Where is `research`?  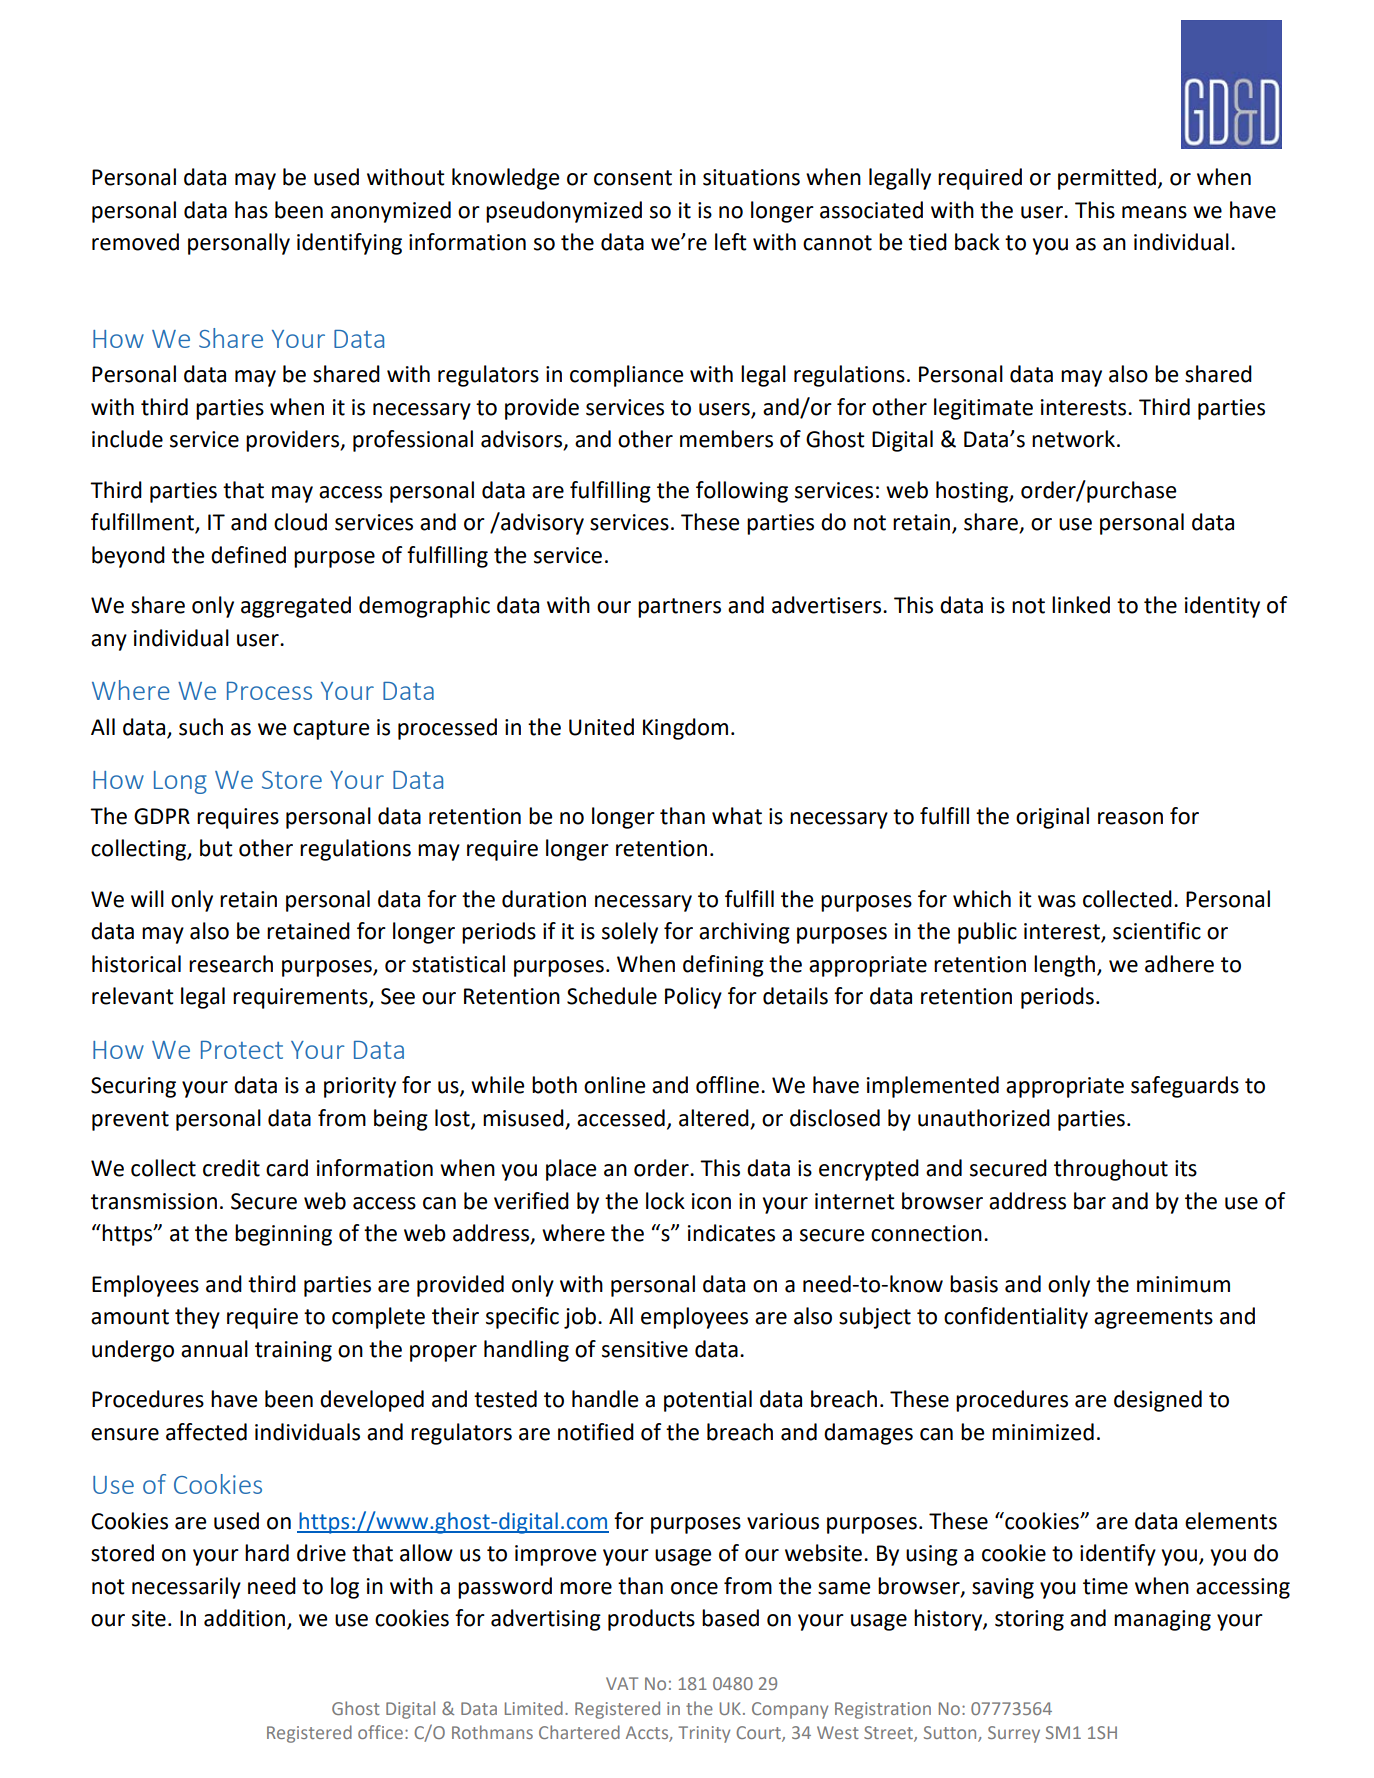
research is located at coordinates (231, 964).
